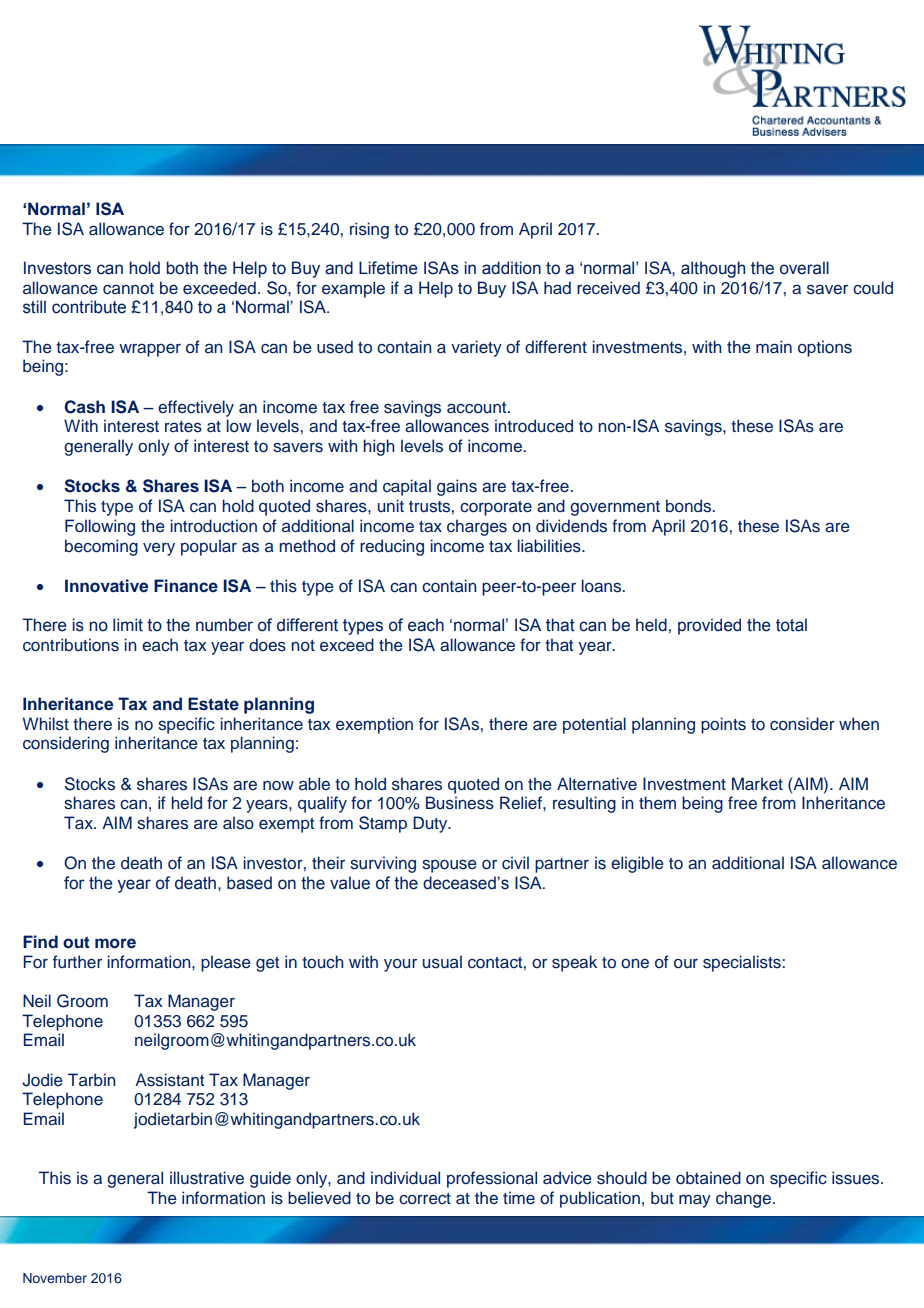  What do you see at coordinates (804, 268) in the image?
I see `overall` at bounding box center [804, 268].
